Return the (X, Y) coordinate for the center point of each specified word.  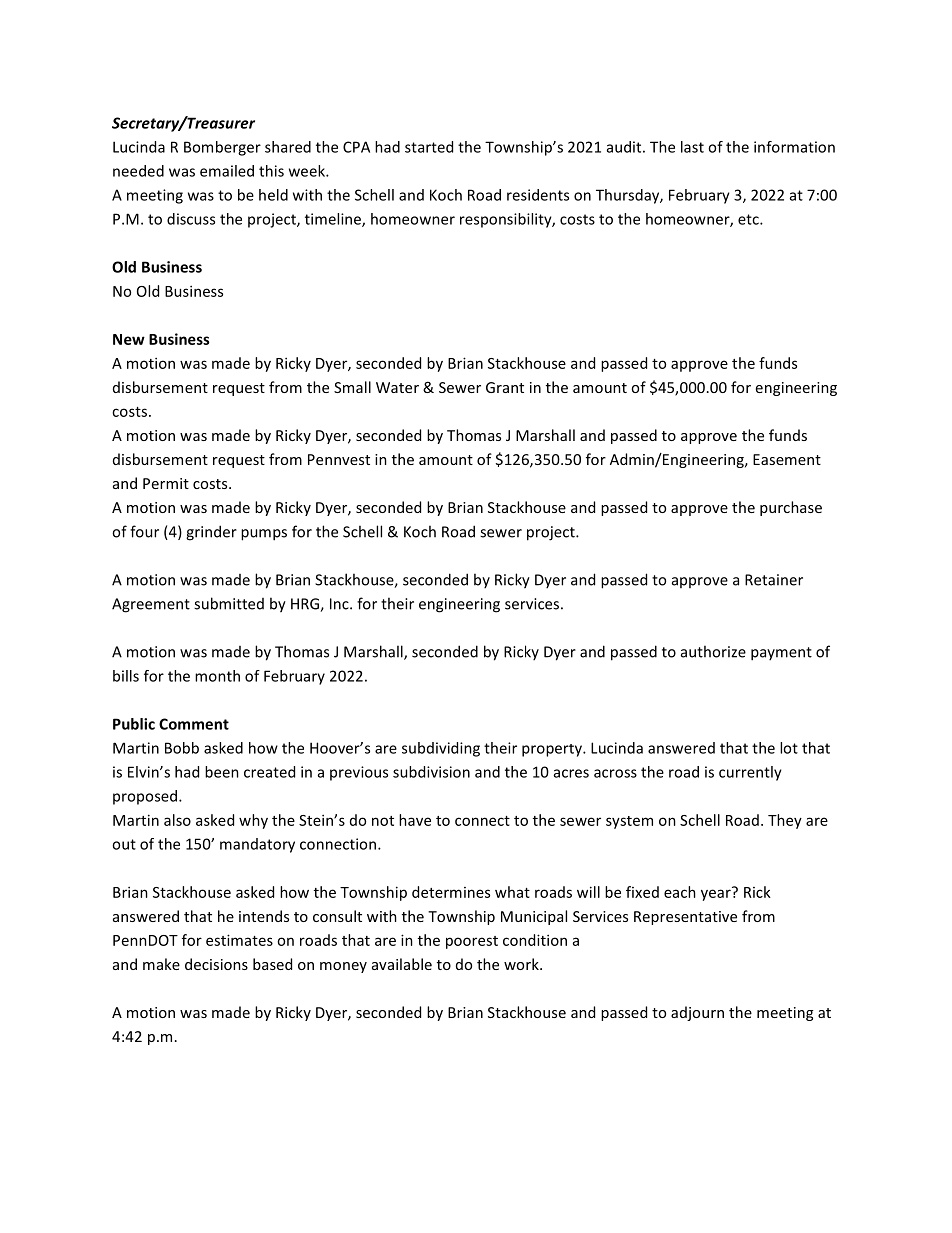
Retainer (774, 580)
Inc (340, 604)
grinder (211, 533)
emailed (227, 171)
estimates (239, 940)
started (429, 147)
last (692, 147)
